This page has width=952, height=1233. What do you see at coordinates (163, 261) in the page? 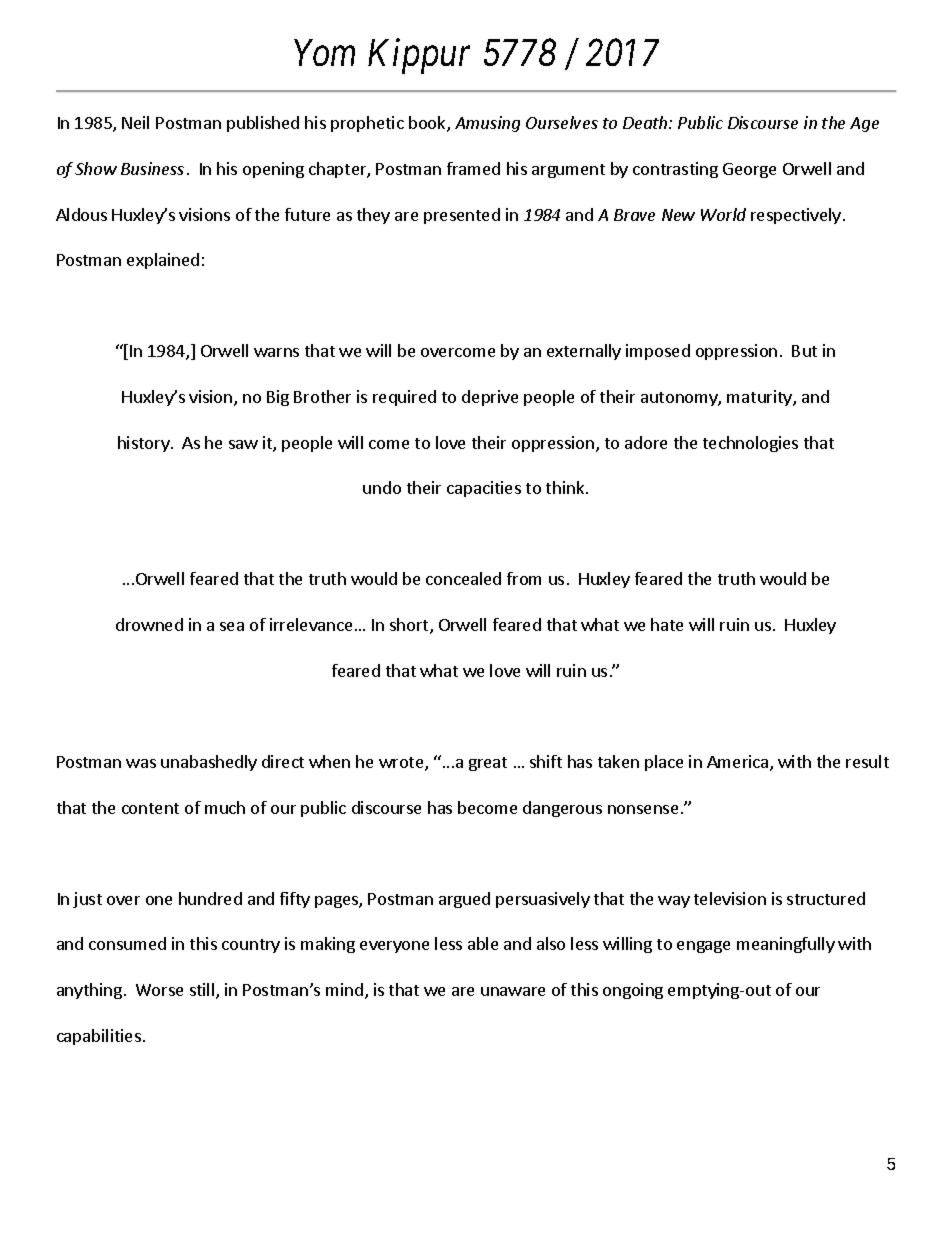
I see `explained` at bounding box center [163, 261].
